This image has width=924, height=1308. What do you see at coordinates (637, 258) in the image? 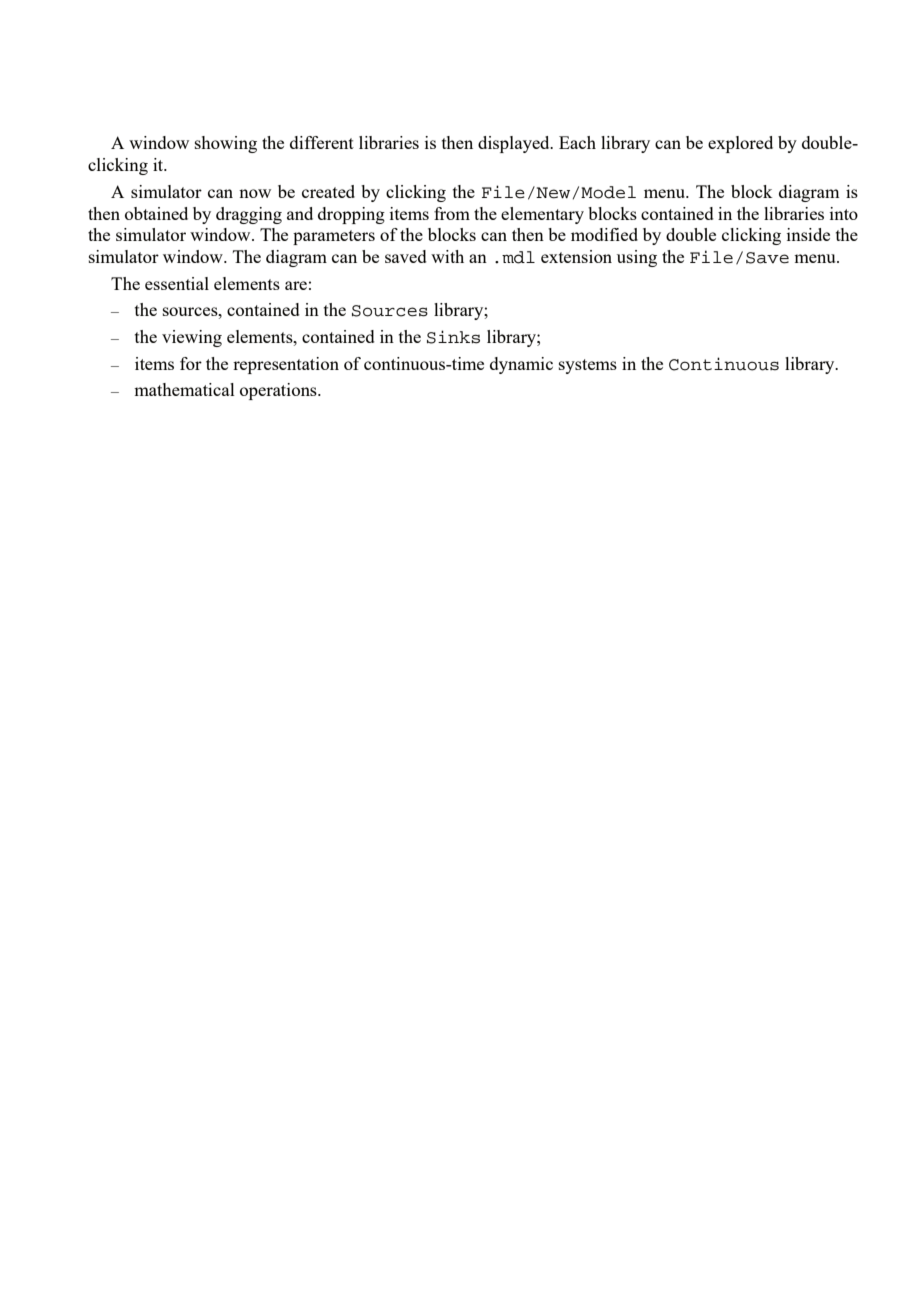
I see `using` at bounding box center [637, 258].
